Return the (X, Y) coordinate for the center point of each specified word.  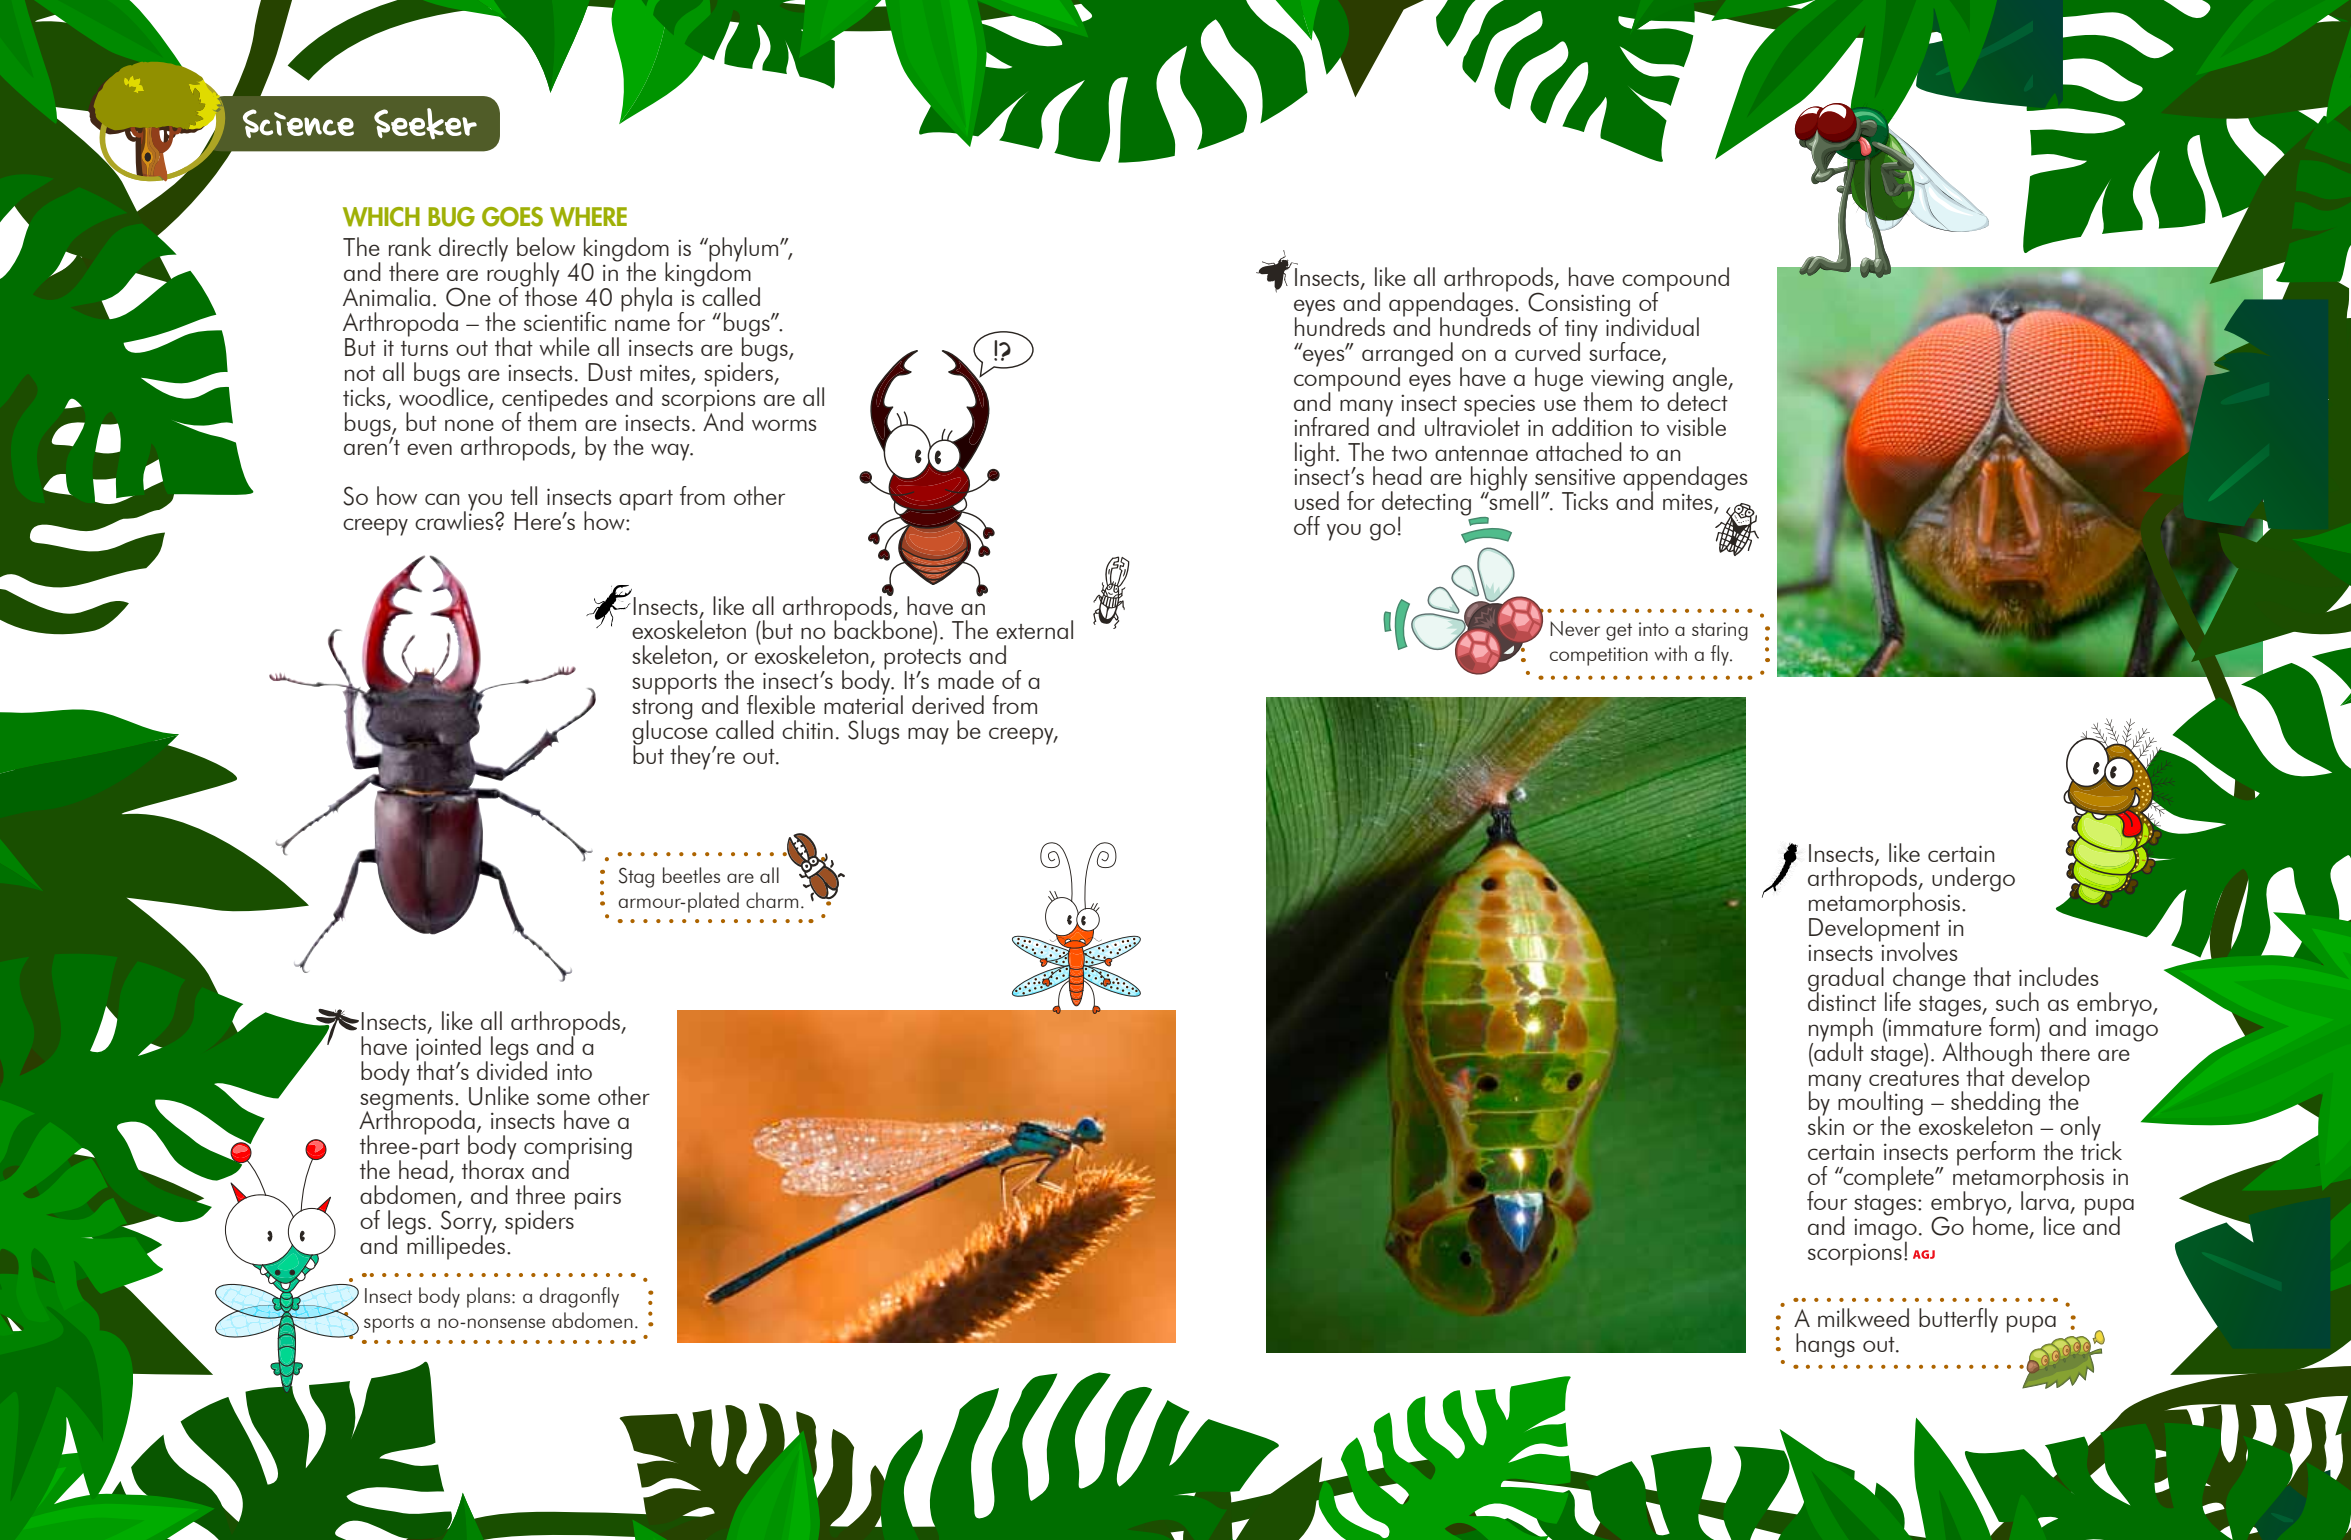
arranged (1407, 355)
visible (1696, 426)
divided (512, 1069)
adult (1838, 1050)
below (546, 246)
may (928, 736)
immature (1935, 1028)
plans (490, 1297)
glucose (670, 732)
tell (524, 495)
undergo (1973, 879)
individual (1652, 325)
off (1307, 525)
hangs (1825, 1345)
